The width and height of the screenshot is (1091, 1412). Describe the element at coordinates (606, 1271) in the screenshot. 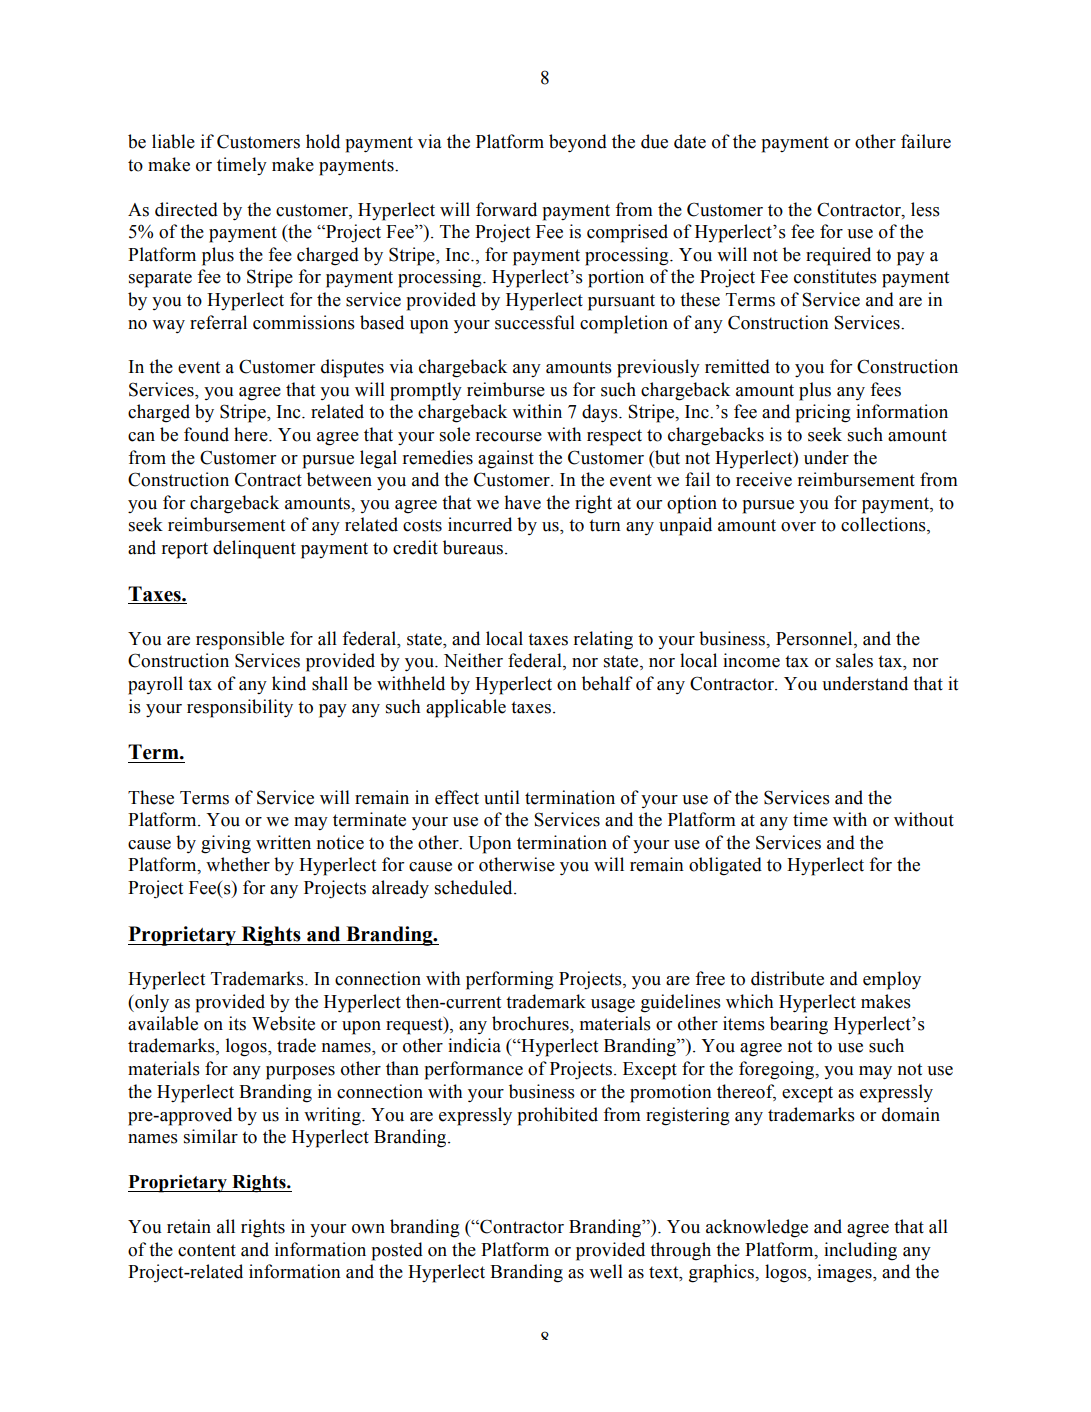

I see `well` at that location.
